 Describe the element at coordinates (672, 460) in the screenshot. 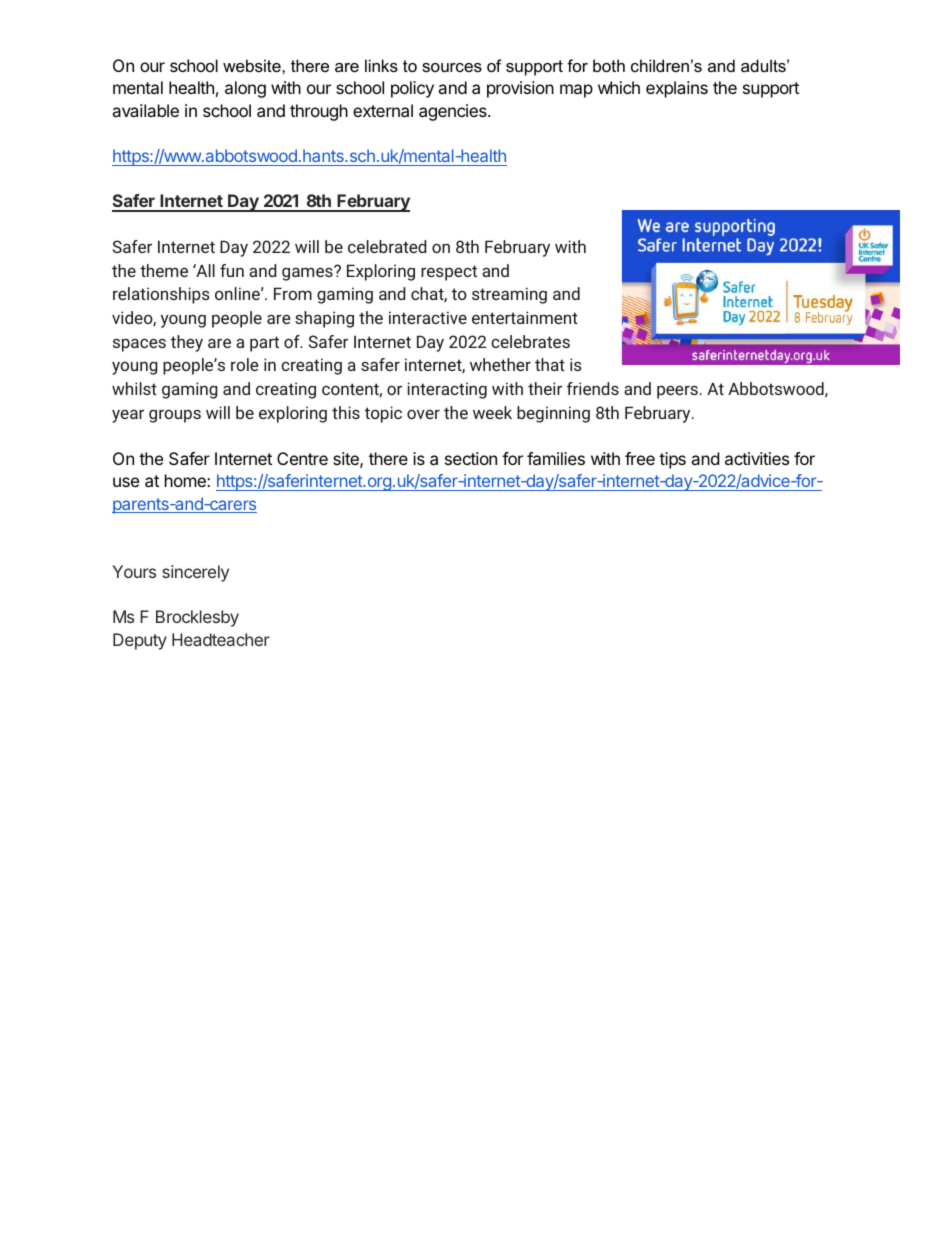

I see `tips` at that location.
